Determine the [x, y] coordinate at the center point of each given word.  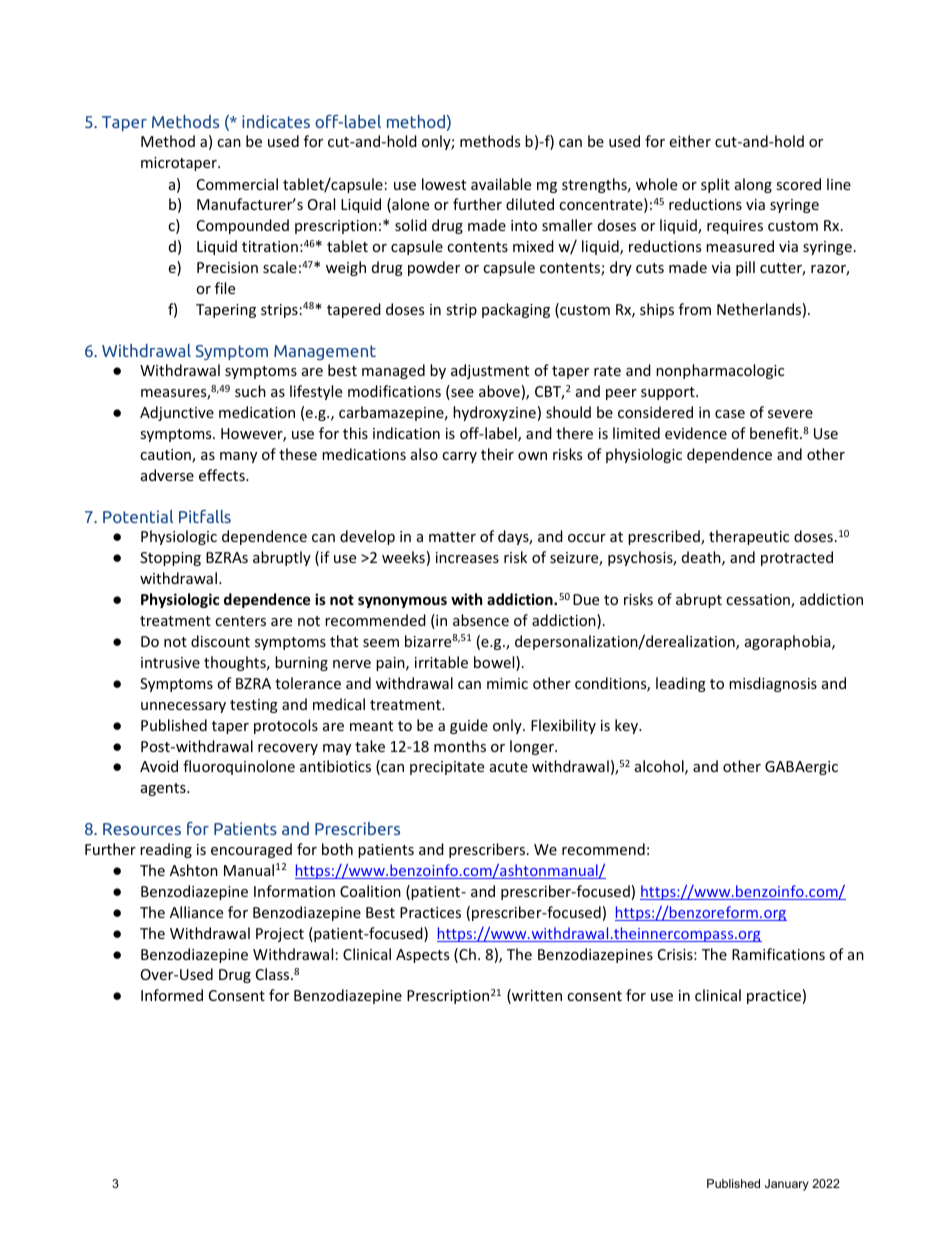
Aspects [422, 956]
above [499, 391]
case [730, 414]
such [250, 391]
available [501, 184]
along [753, 185]
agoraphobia [789, 642]
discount [220, 641]
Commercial [237, 184]
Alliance [196, 912]
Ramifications [778, 954]
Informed [172, 995]
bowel [495, 663]
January [787, 1185]
